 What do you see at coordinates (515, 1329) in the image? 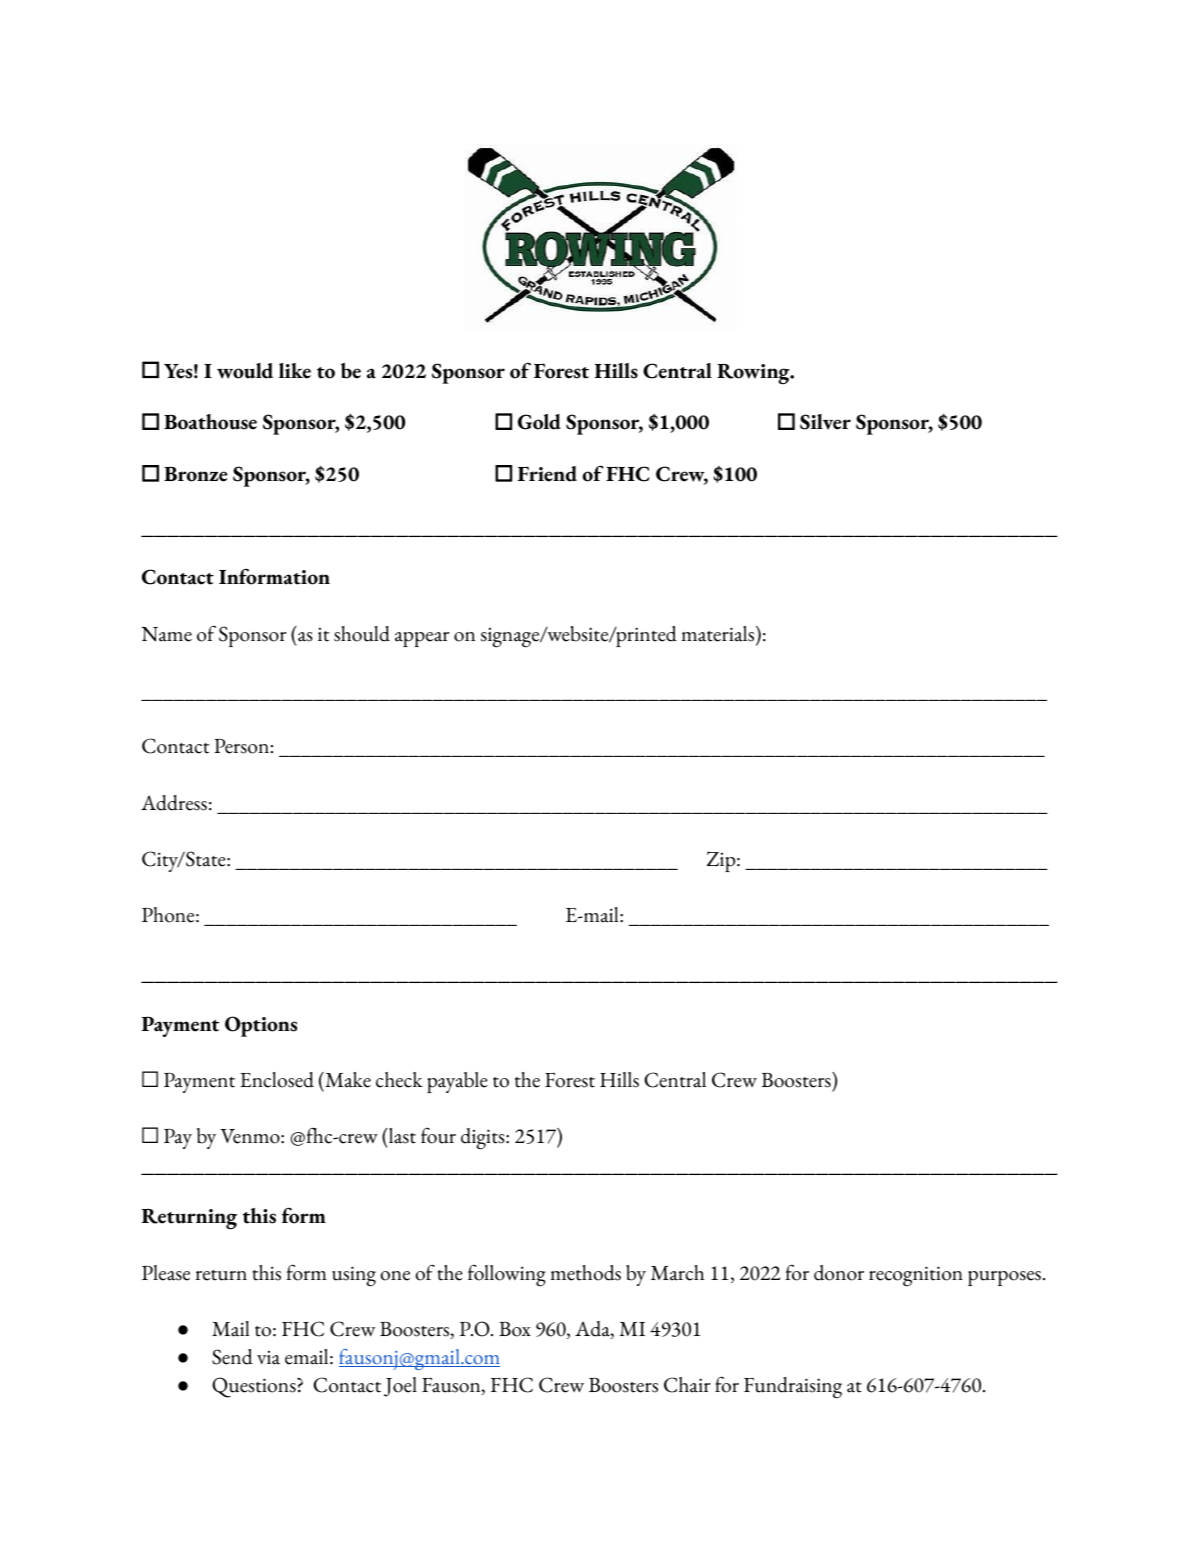
I see `Box` at bounding box center [515, 1329].
